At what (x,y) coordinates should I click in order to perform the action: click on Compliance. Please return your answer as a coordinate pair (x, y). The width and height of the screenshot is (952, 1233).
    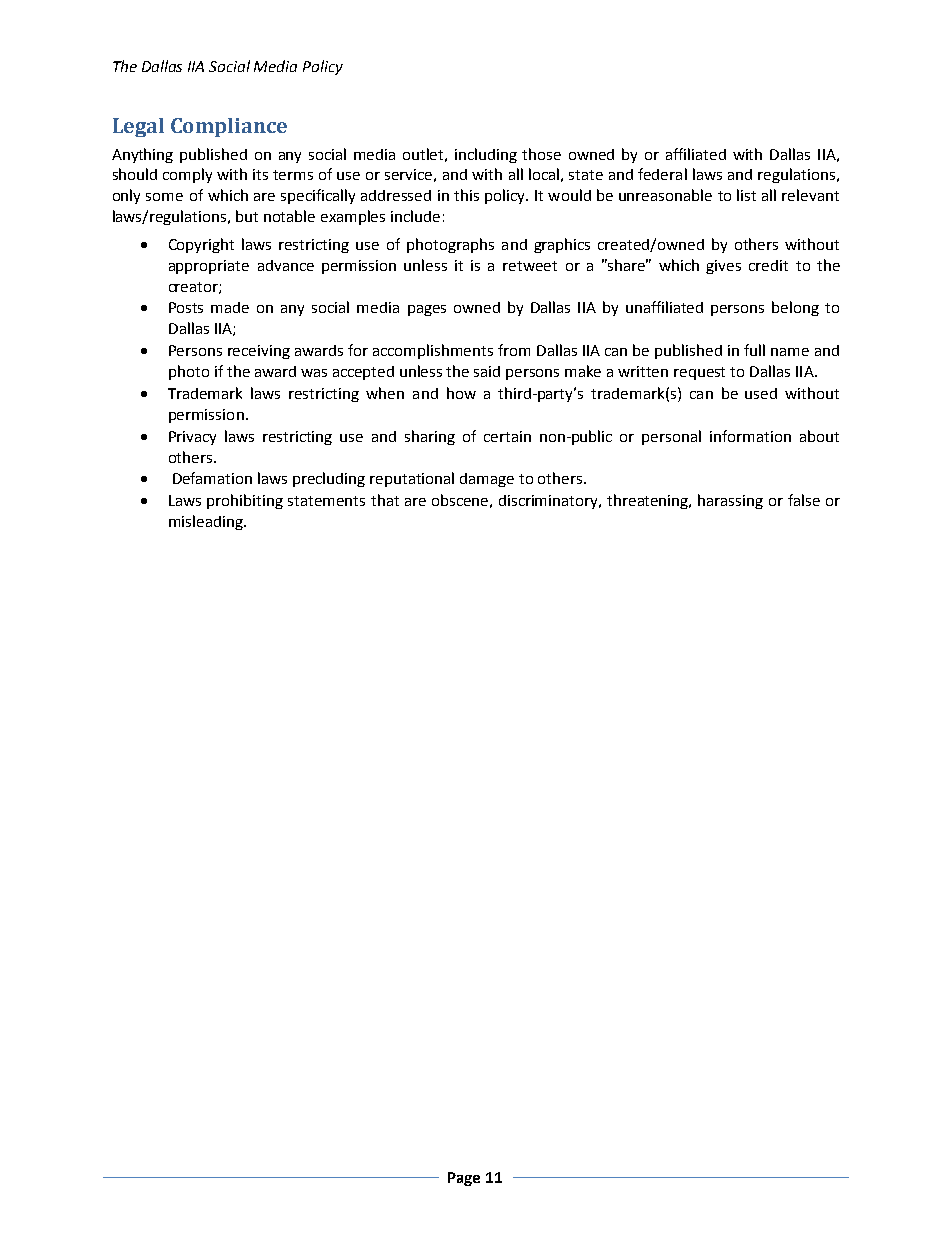
    Looking at the image, I should click on (229, 127).
